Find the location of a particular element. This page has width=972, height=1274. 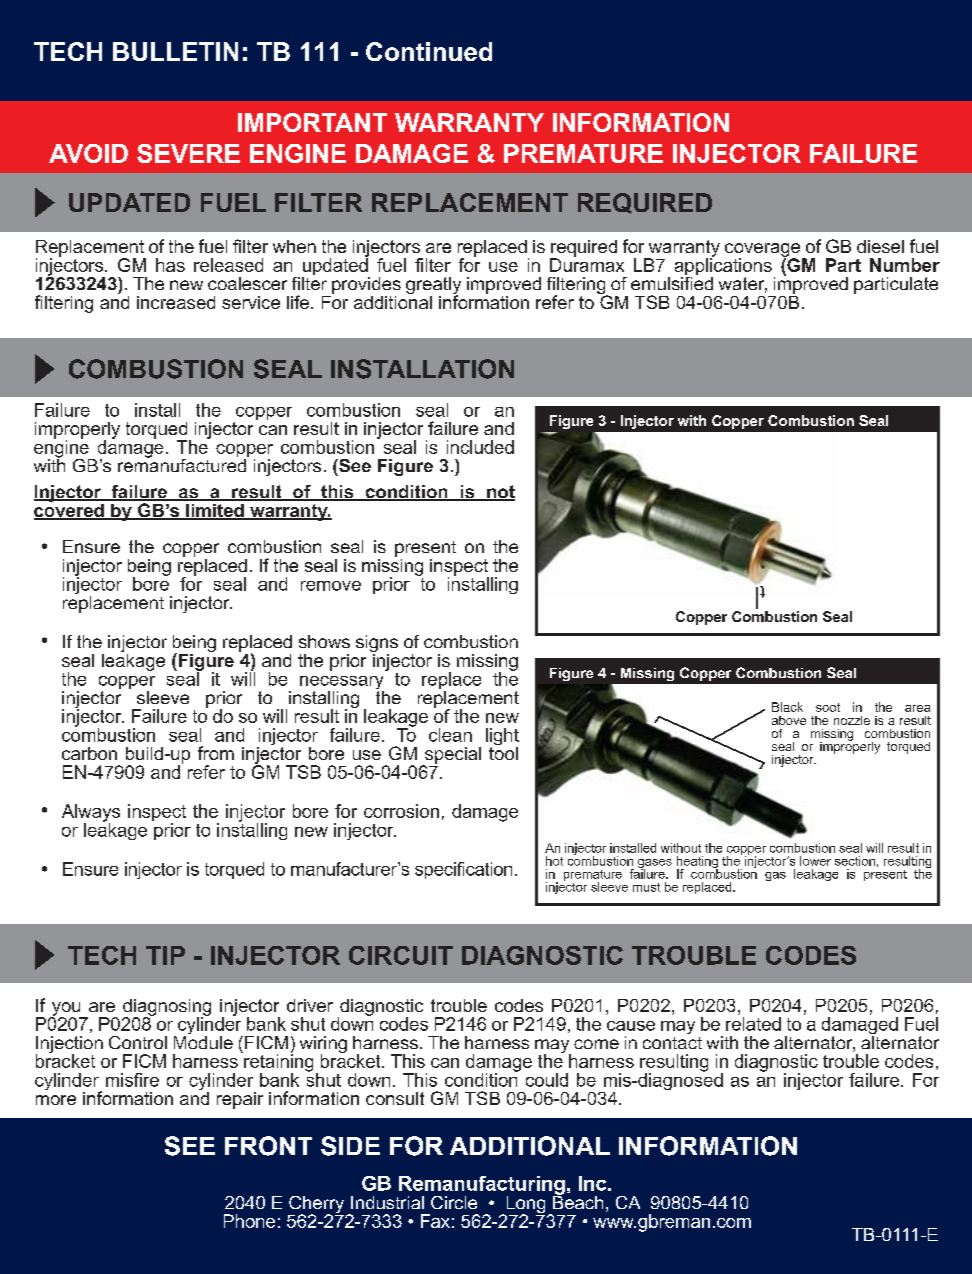

increased is located at coordinates (176, 302).
